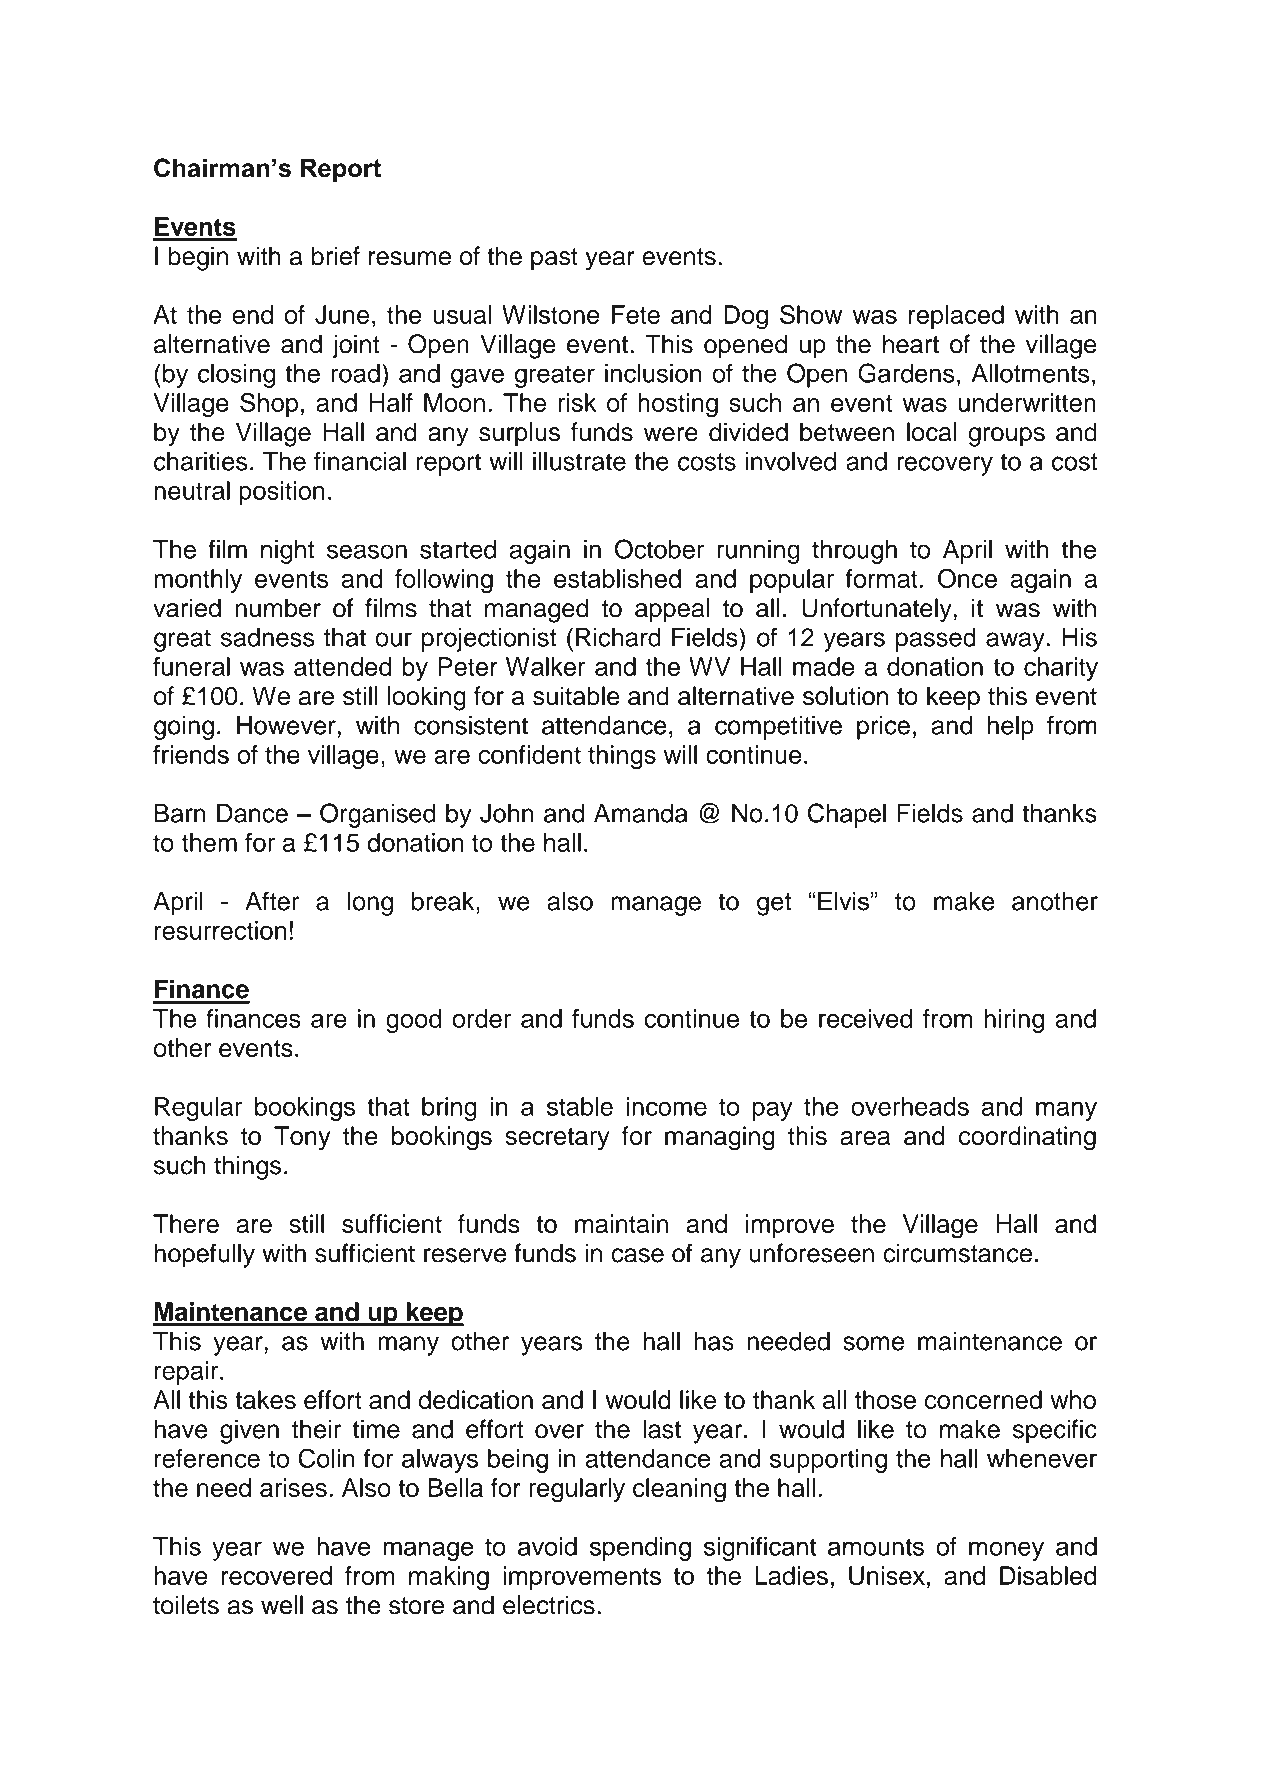  What do you see at coordinates (636, 314) in the image?
I see `Fete` at bounding box center [636, 314].
